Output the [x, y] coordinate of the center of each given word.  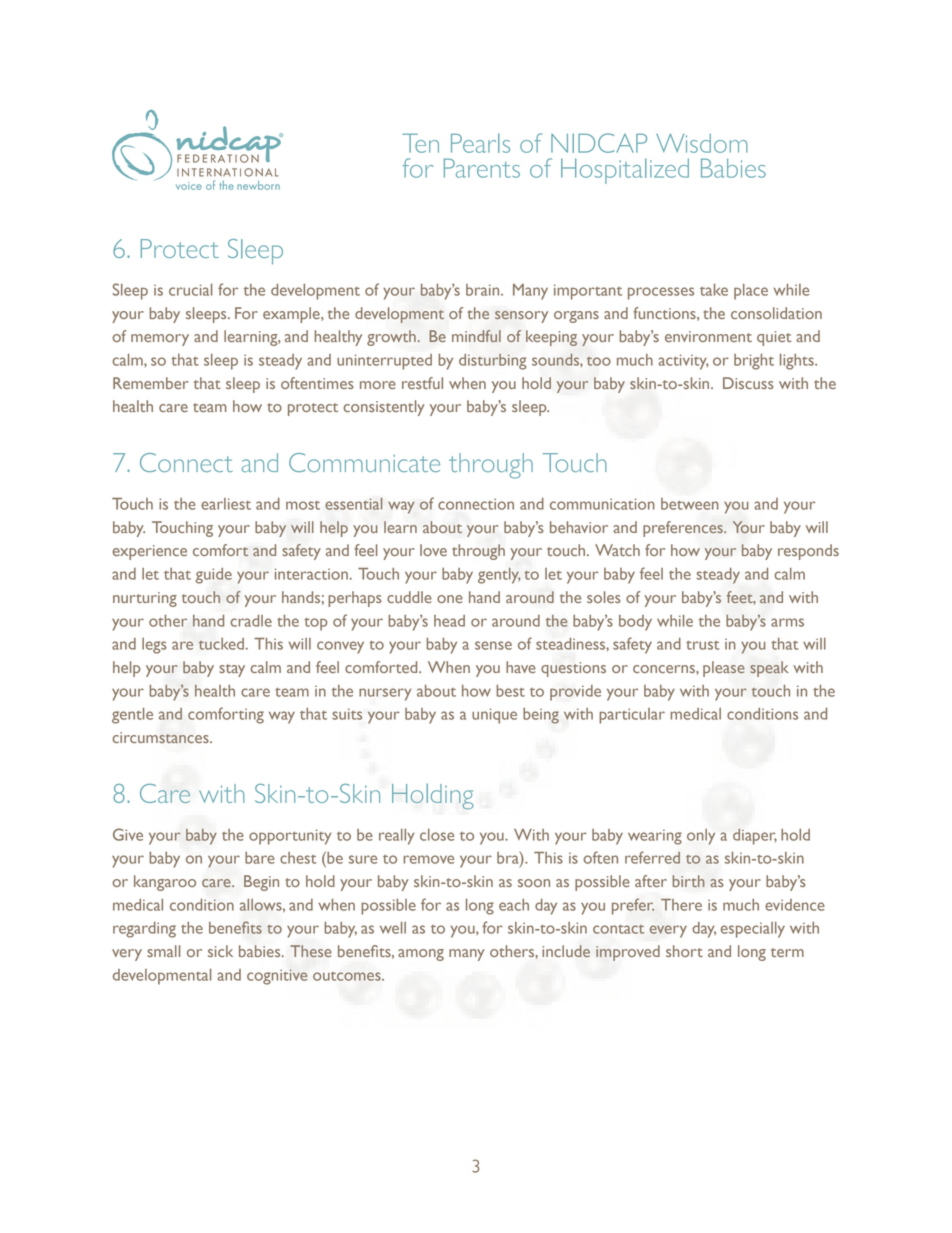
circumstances [161, 737]
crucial [191, 290]
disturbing [492, 362]
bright [754, 362]
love [433, 550]
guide [214, 576]
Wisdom [702, 143]
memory [160, 340]
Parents [482, 168]
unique [494, 716]
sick [220, 951]
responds [808, 552]
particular [632, 716]
